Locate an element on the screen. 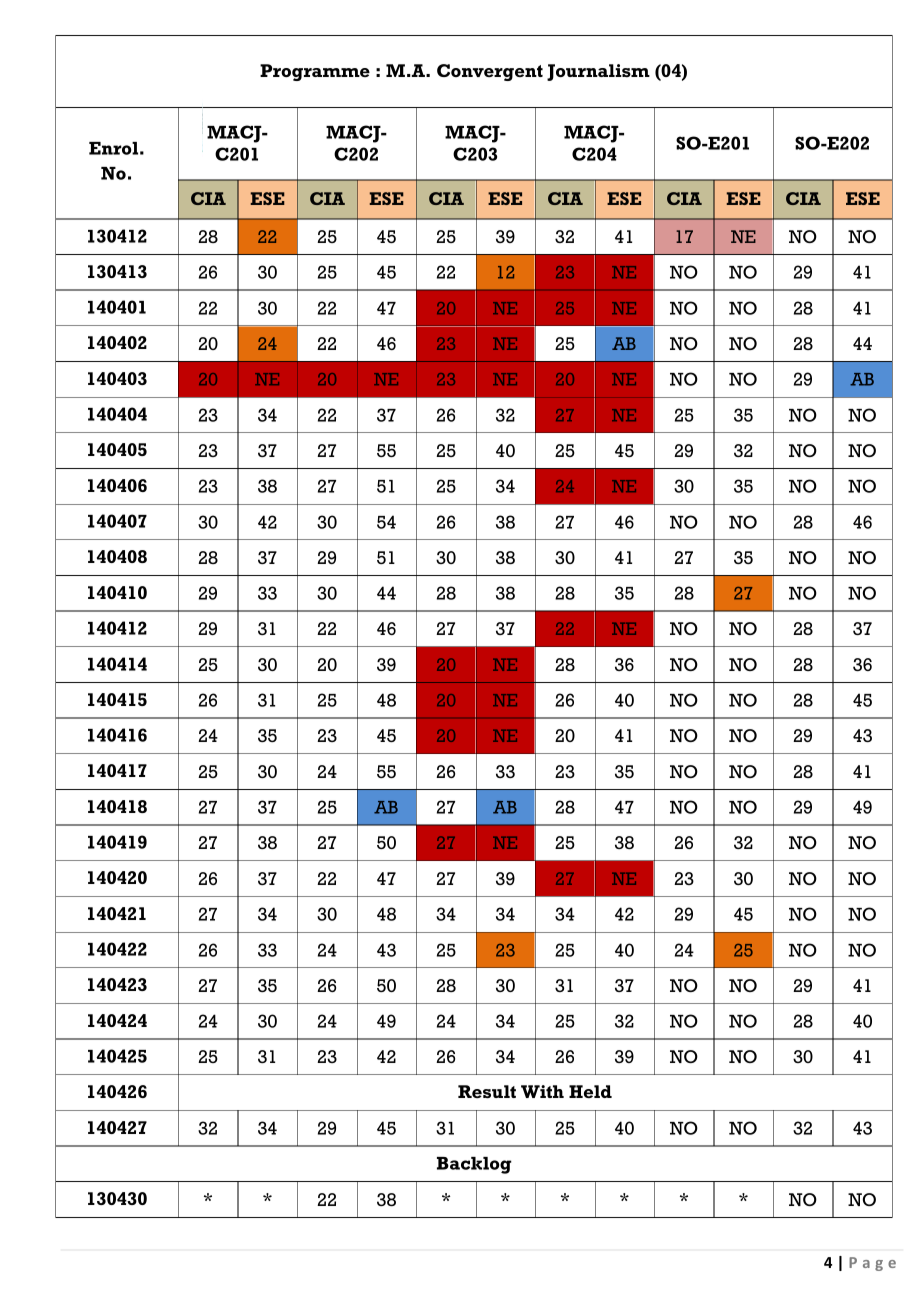 The image size is (924, 1308). Programme is located at coordinates (315, 72).
